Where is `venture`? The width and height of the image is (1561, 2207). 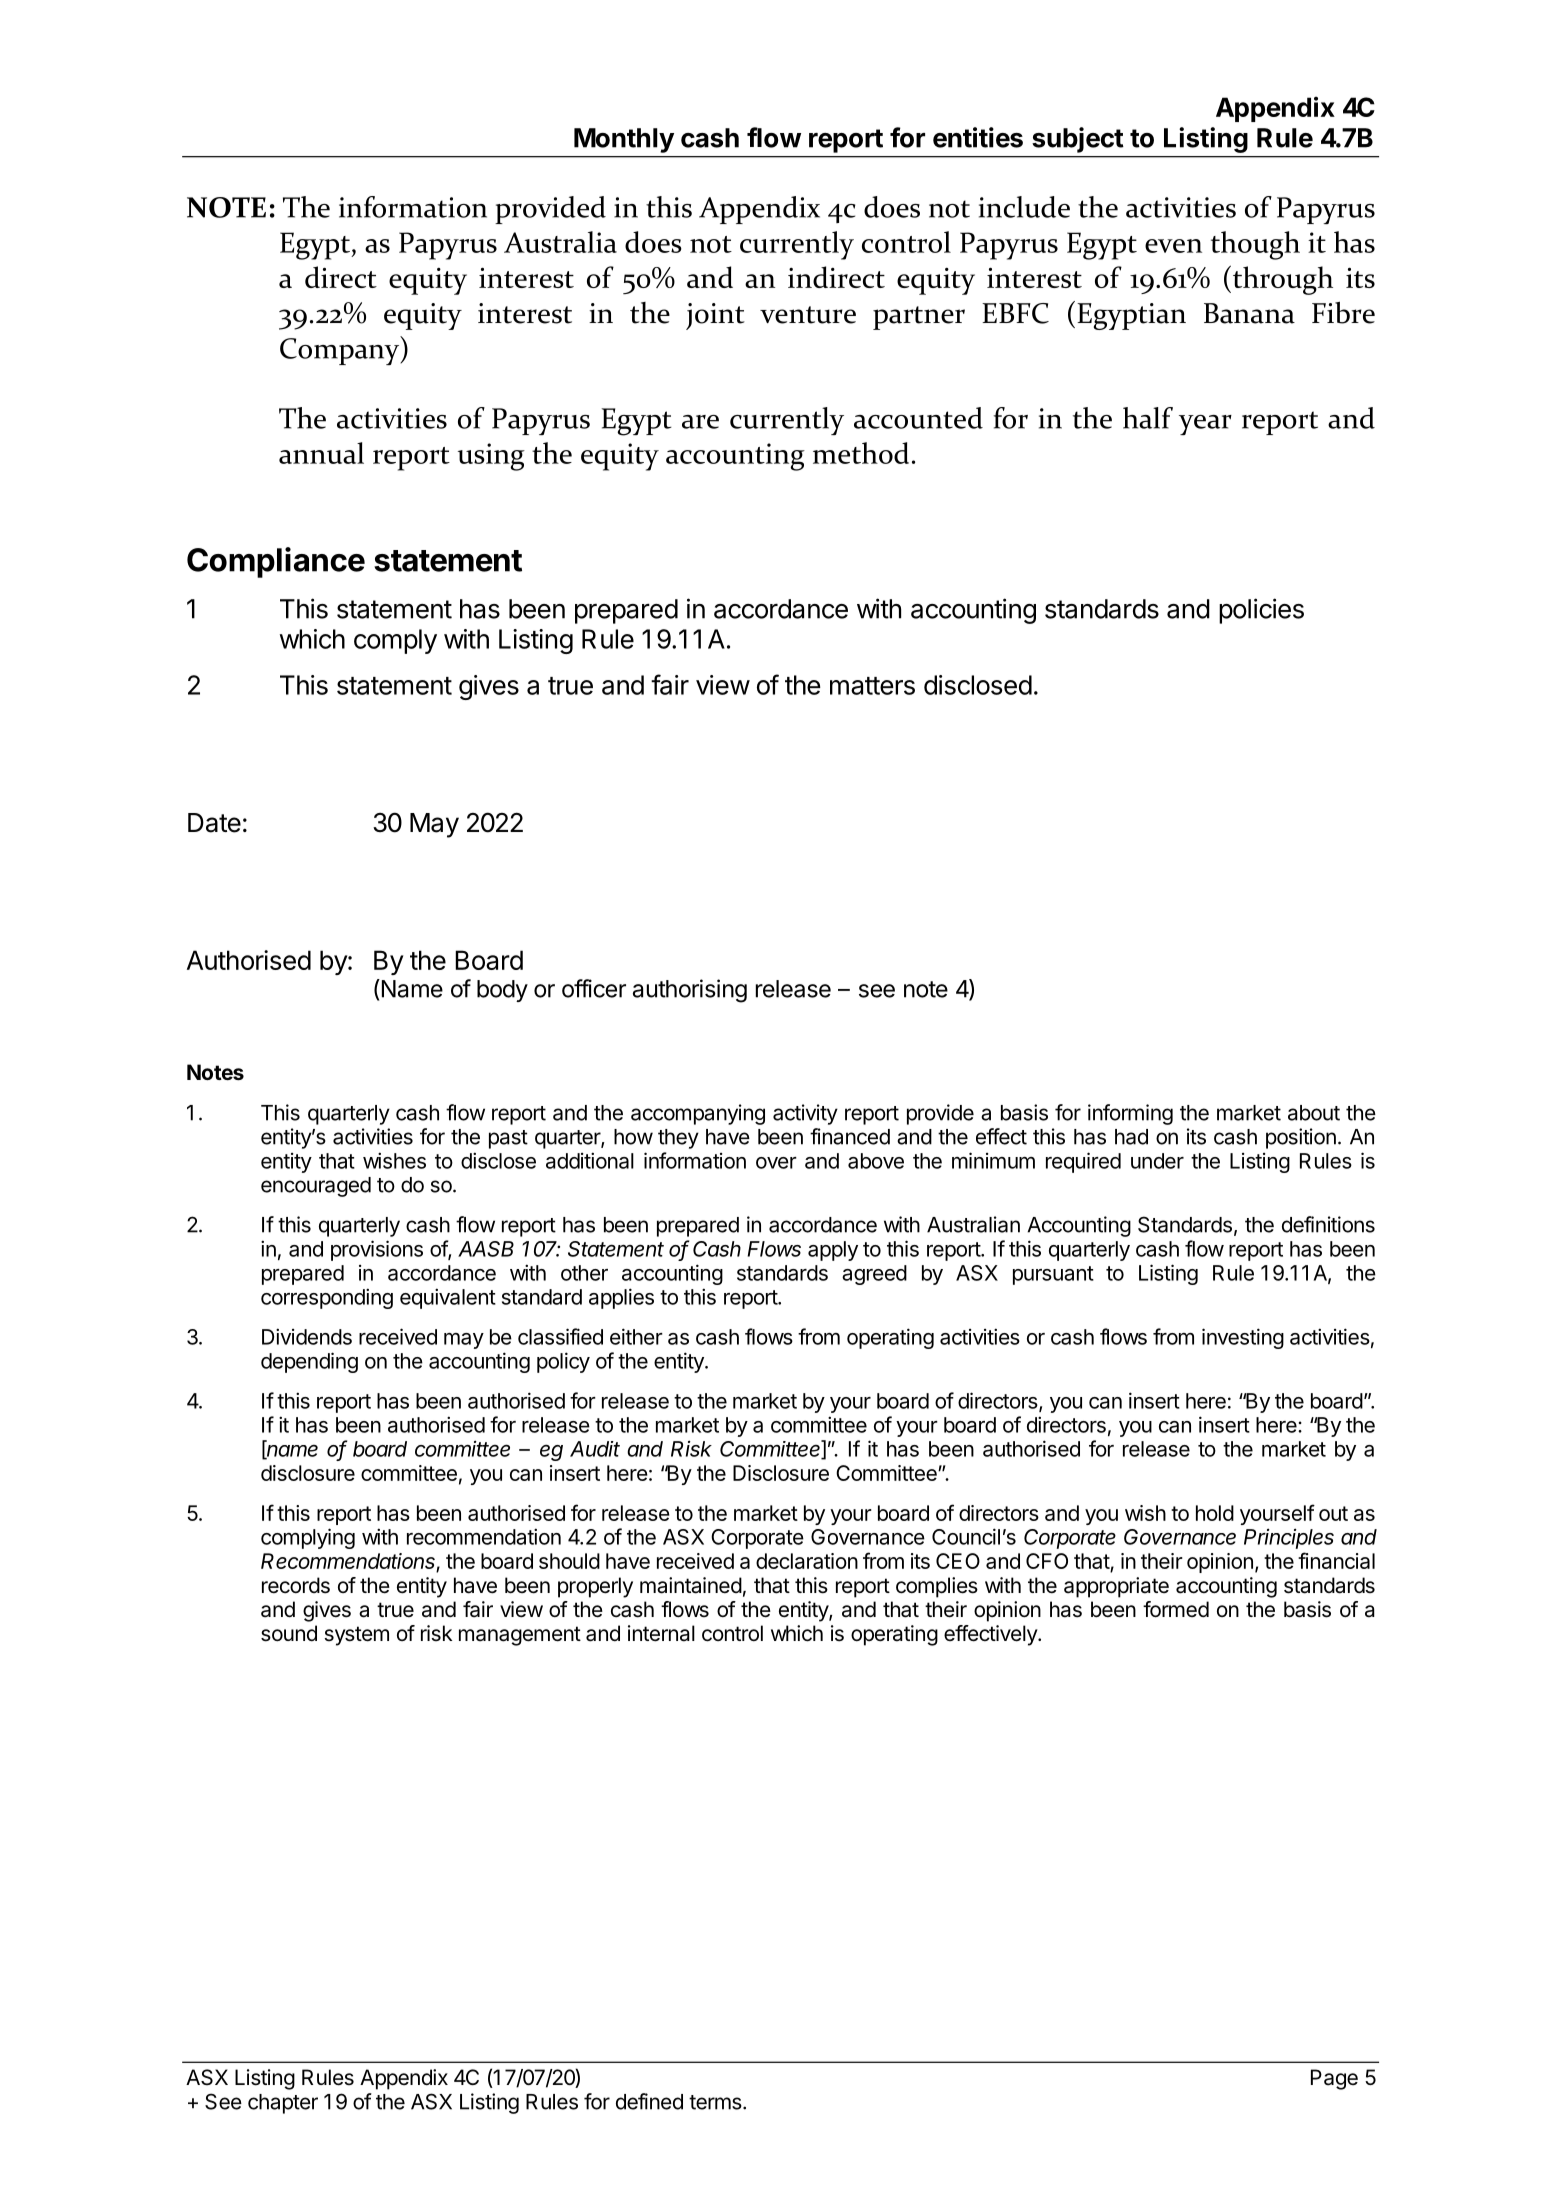 venture is located at coordinates (808, 315).
